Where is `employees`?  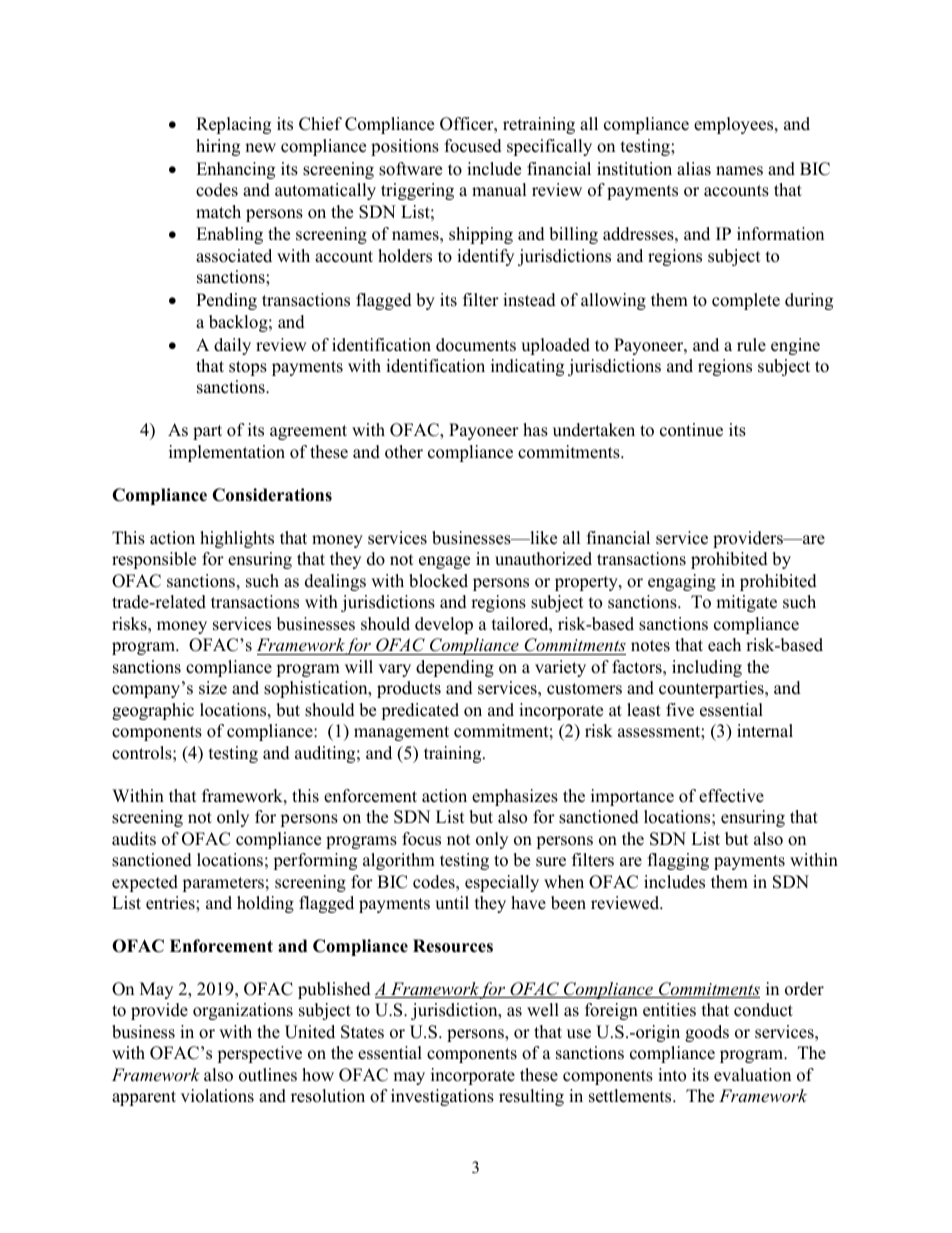 employees is located at coordinates (735, 125).
